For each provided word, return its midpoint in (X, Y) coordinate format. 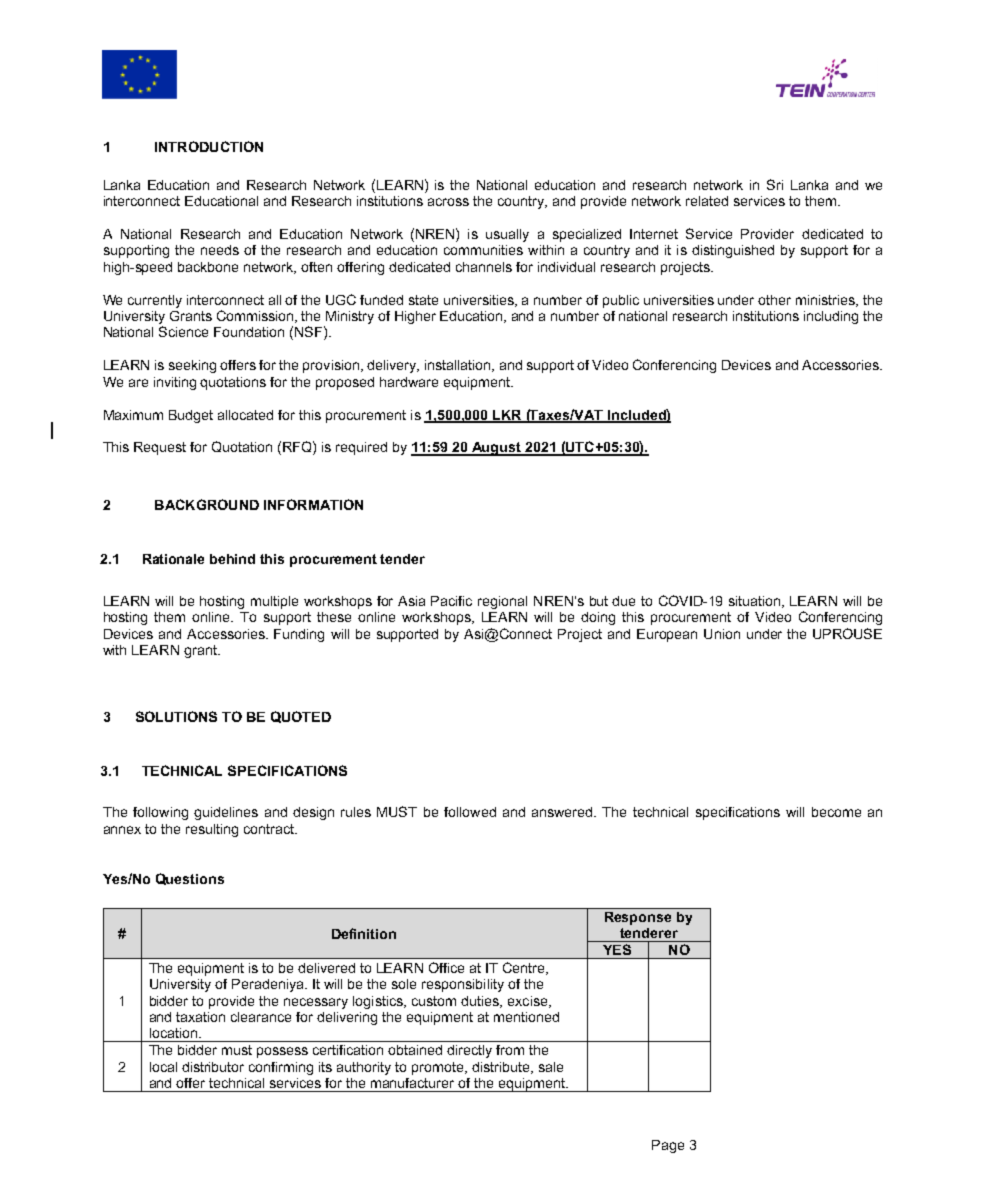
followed (470, 812)
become (836, 812)
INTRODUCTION (209, 146)
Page (668, 1146)
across (448, 202)
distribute (502, 1068)
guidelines (226, 813)
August (496, 449)
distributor (213, 1067)
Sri (775, 184)
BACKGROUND (207, 504)
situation (756, 602)
